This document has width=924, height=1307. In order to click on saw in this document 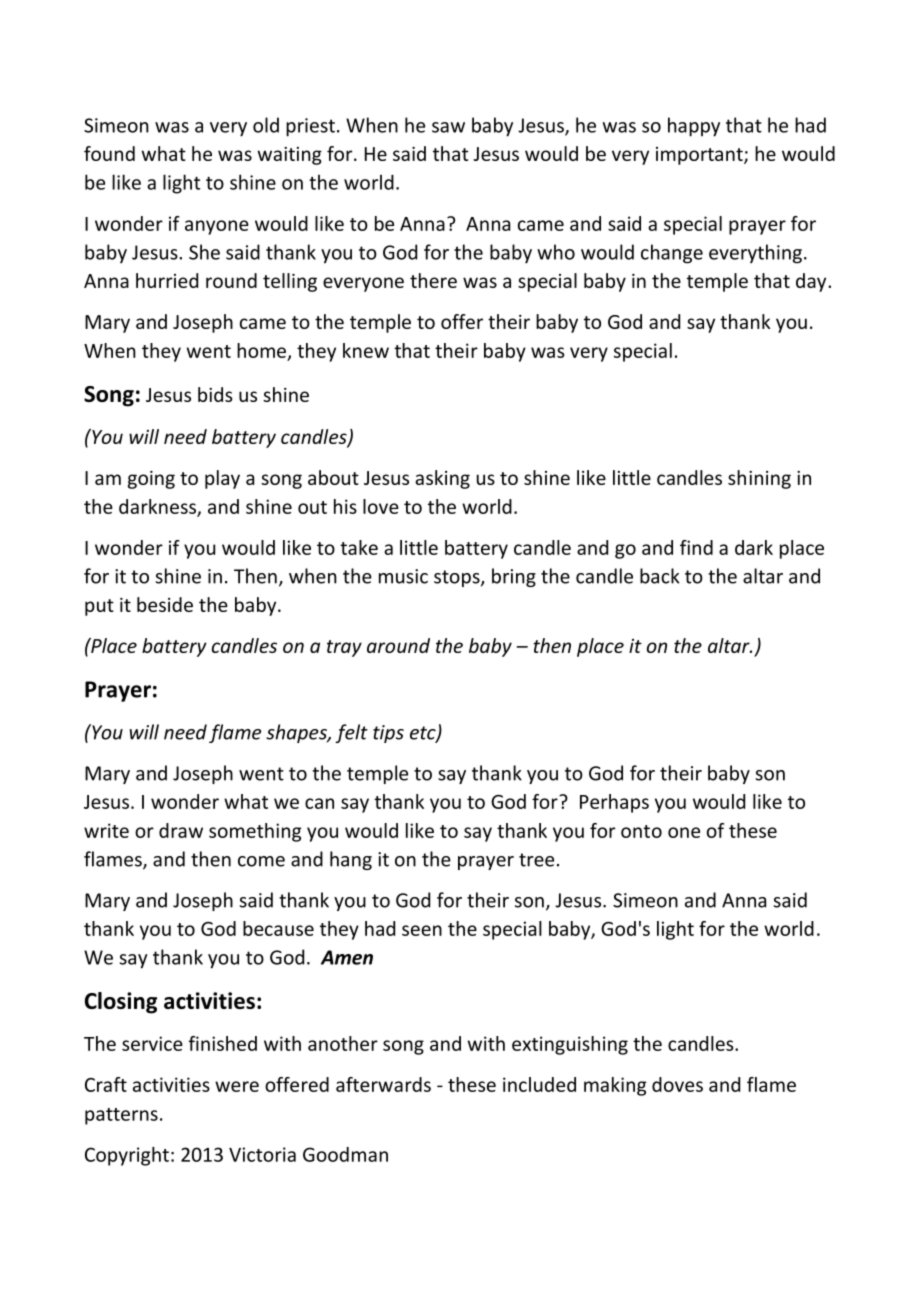, I will do `click(448, 127)`.
